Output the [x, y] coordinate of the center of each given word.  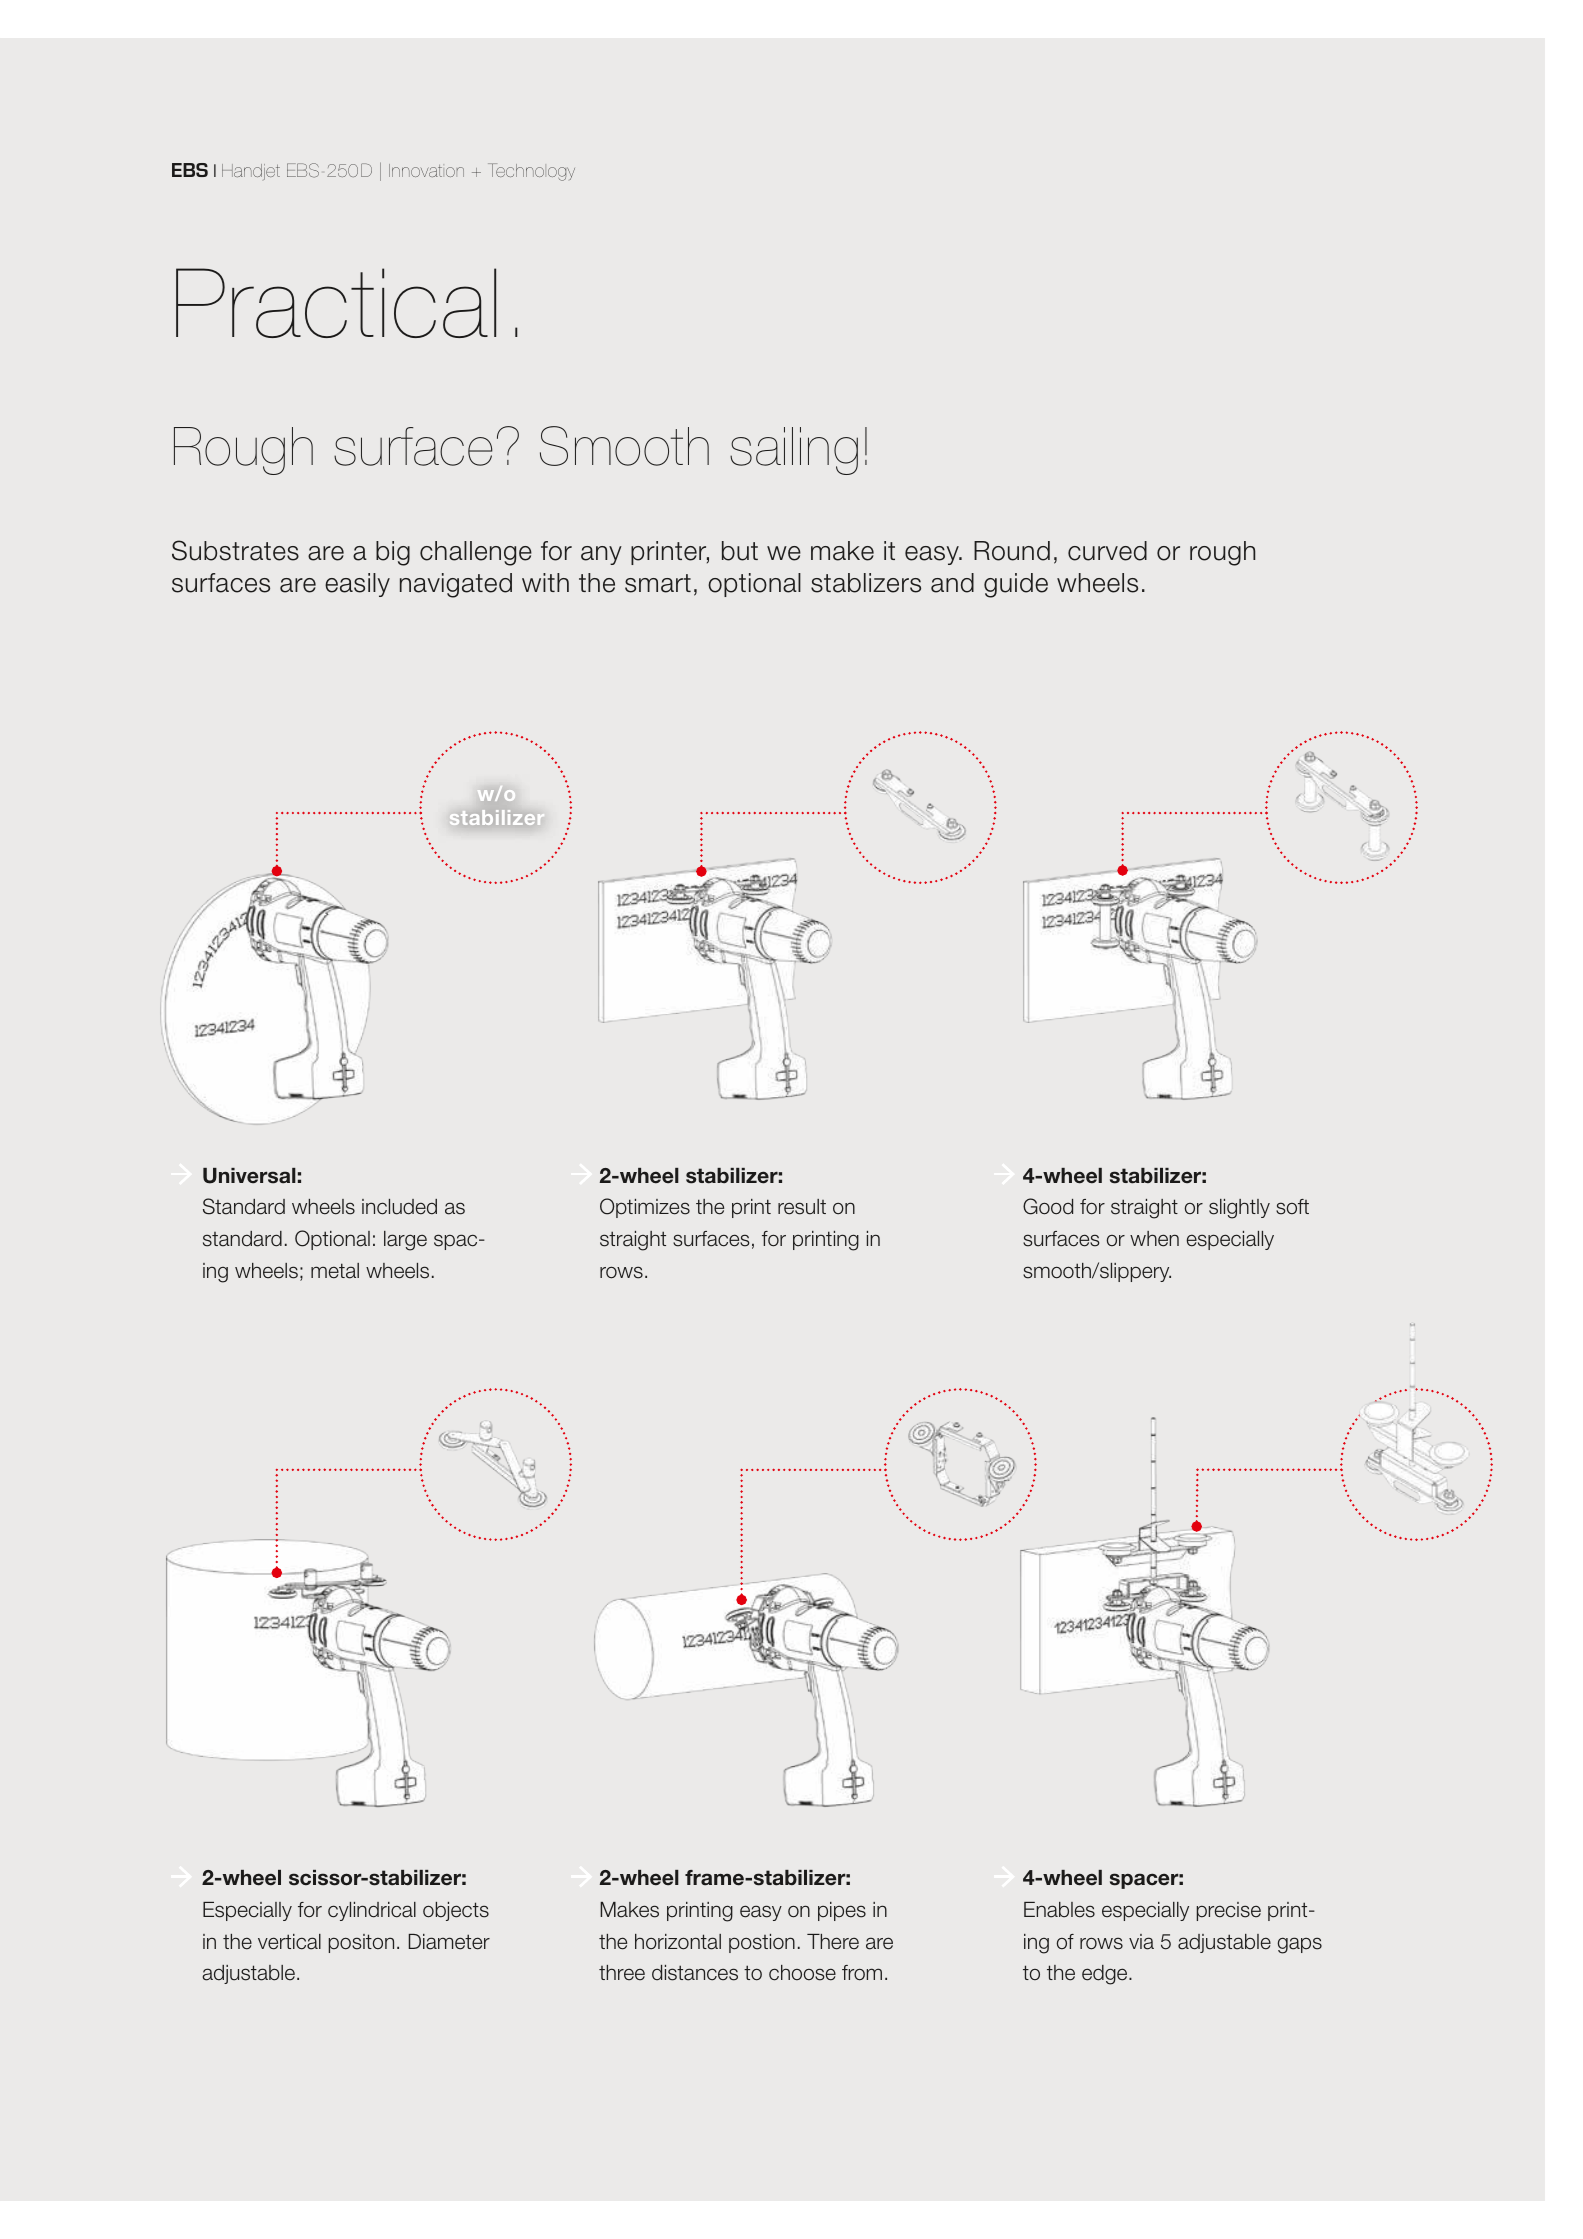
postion [762, 1943]
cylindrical [372, 1911]
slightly [1239, 1209]
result [802, 1207]
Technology [531, 172]
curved [1107, 551]
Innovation [426, 170]
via [1141, 1942]
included [399, 1207]
